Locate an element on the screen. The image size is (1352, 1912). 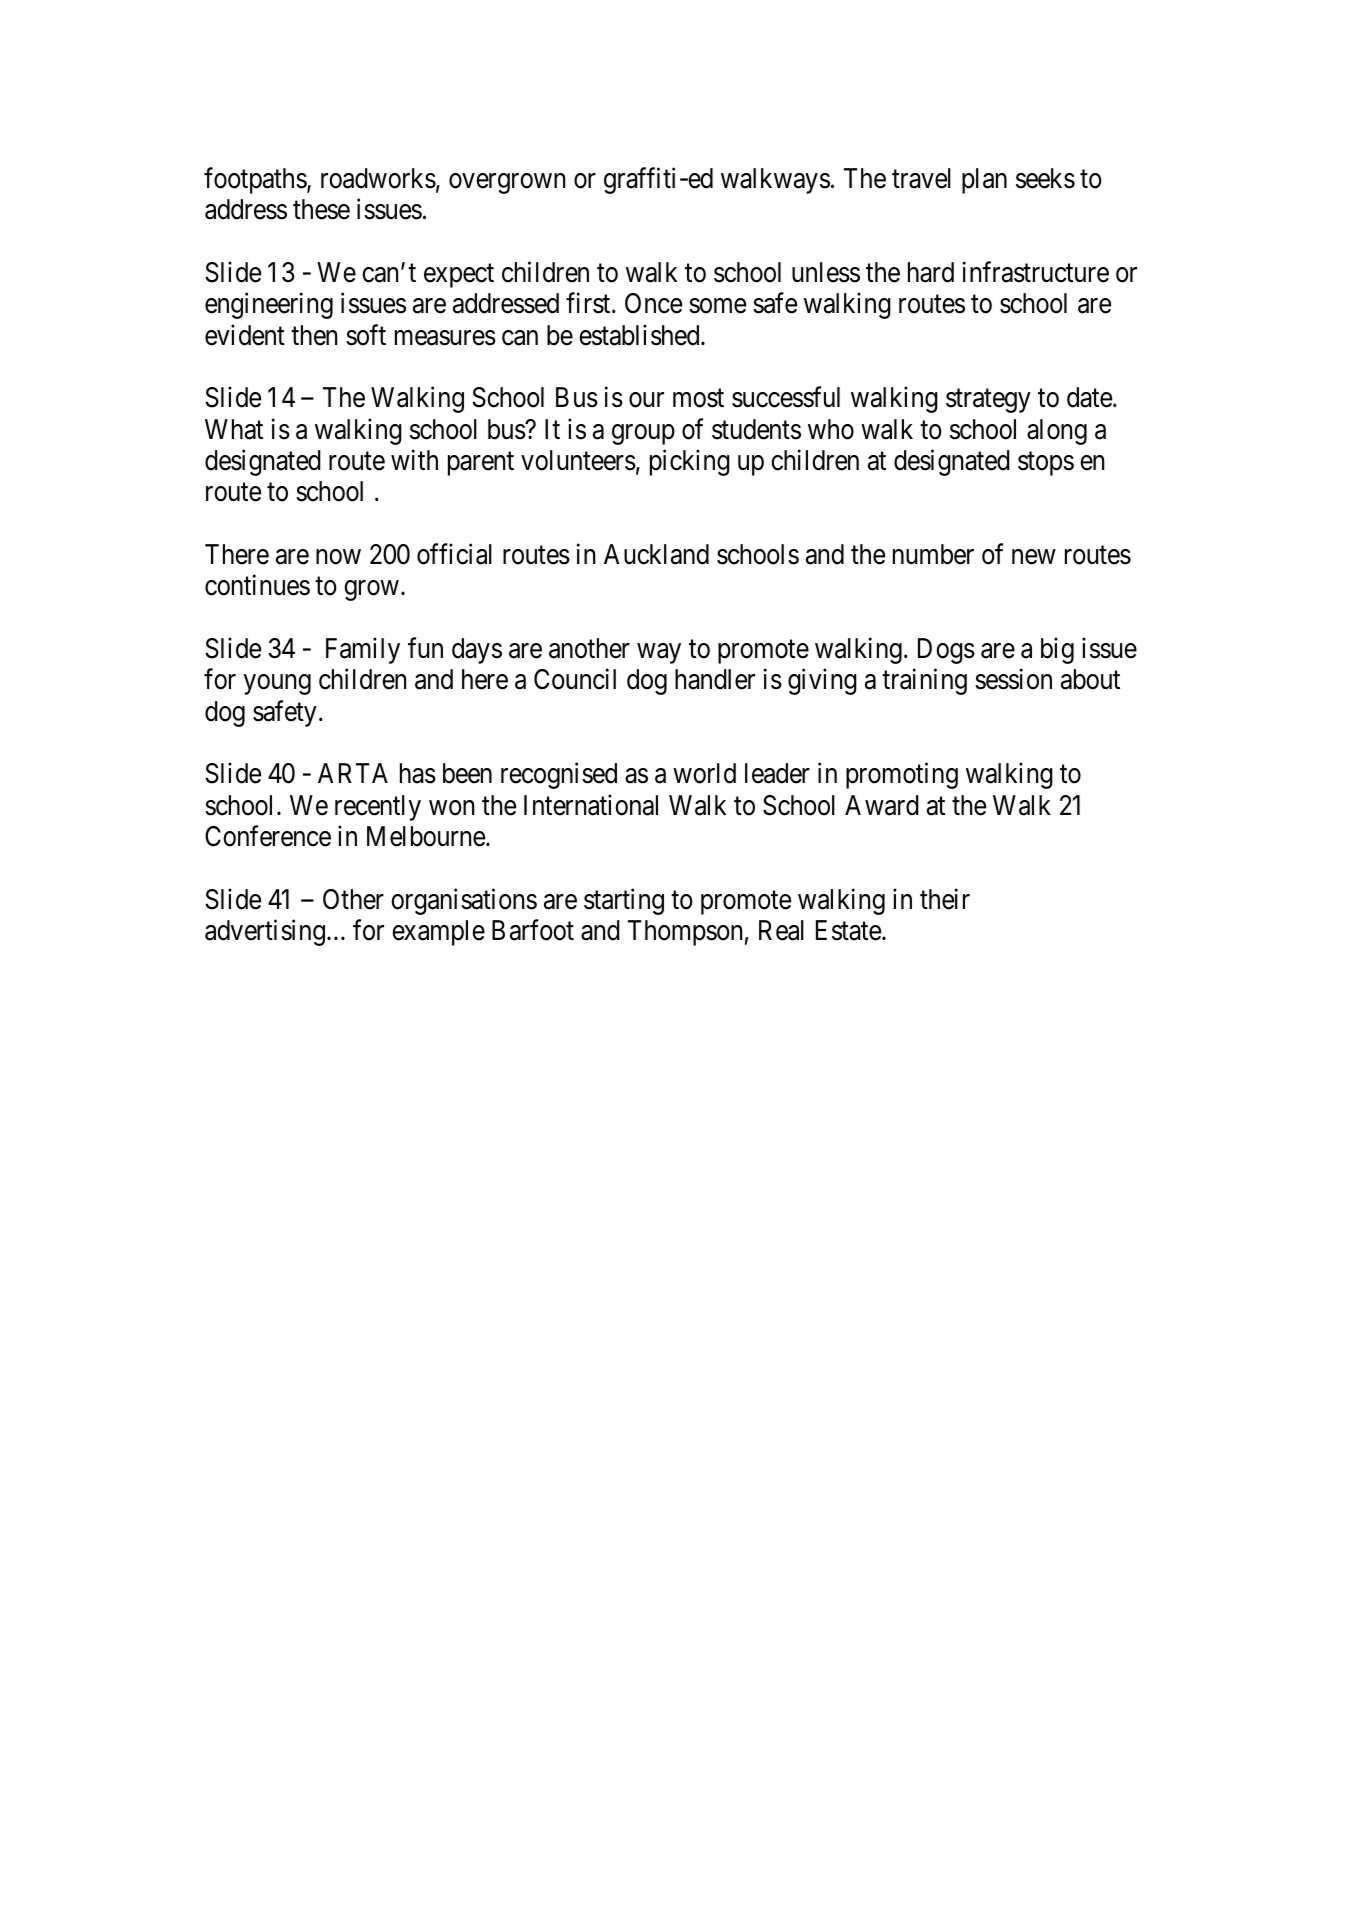
Auckland is located at coordinates (656, 554).
